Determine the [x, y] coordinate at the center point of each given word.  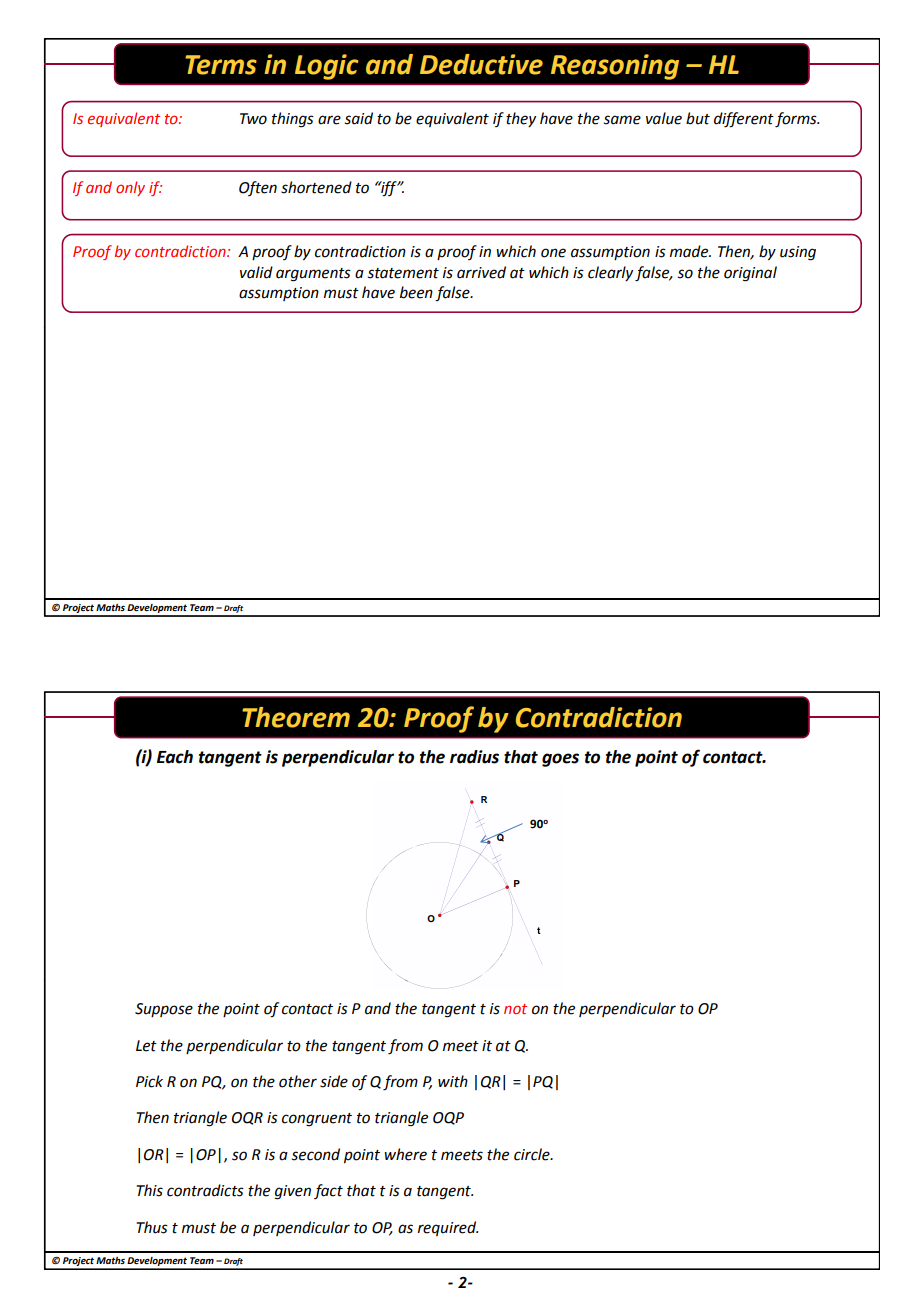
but [698, 118]
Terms [221, 65]
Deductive [481, 64]
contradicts [205, 1190]
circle [533, 1154]
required [448, 1228]
